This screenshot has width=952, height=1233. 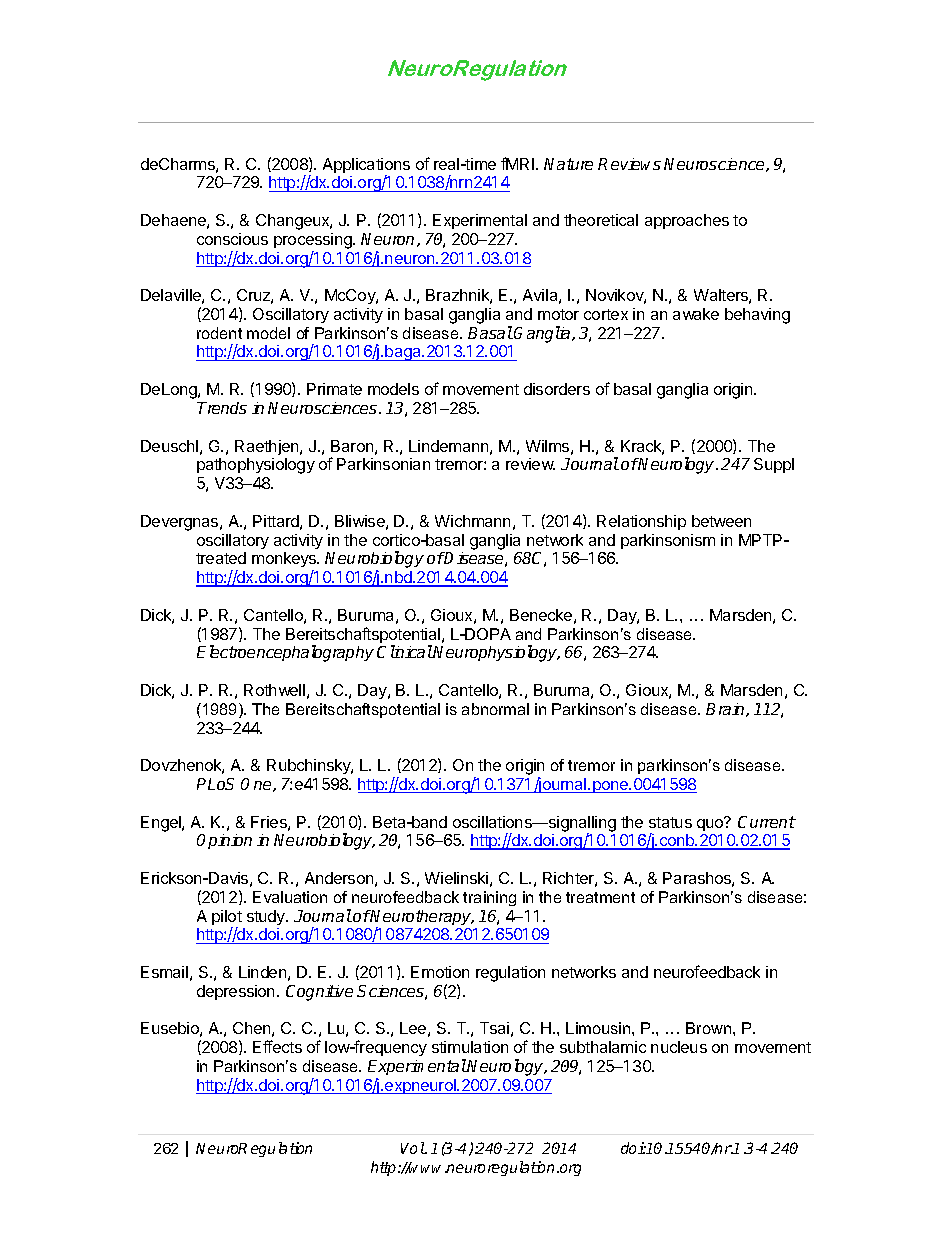 What do you see at coordinates (687, 221) in the screenshot?
I see `approaches` at bounding box center [687, 221].
